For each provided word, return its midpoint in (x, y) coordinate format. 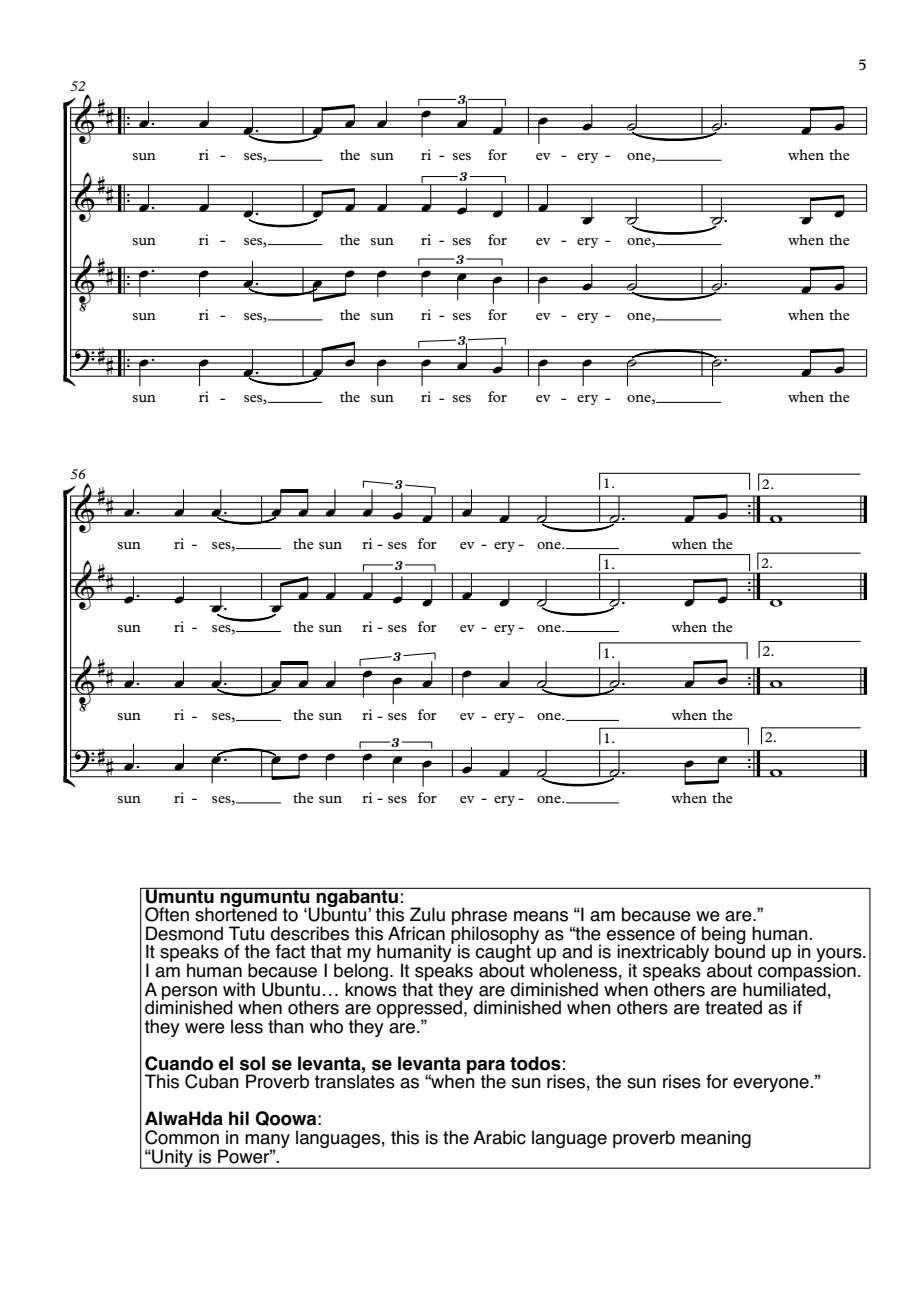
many (267, 1142)
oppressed (419, 1010)
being (723, 936)
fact (290, 951)
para (486, 1068)
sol (252, 1063)
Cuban (212, 1081)
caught (504, 953)
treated (733, 1007)
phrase (479, 917)
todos (535, 1063)
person (189, 994)
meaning (716, 1139)
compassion (807, 972)
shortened (236, 913)
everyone (772, 1085)
